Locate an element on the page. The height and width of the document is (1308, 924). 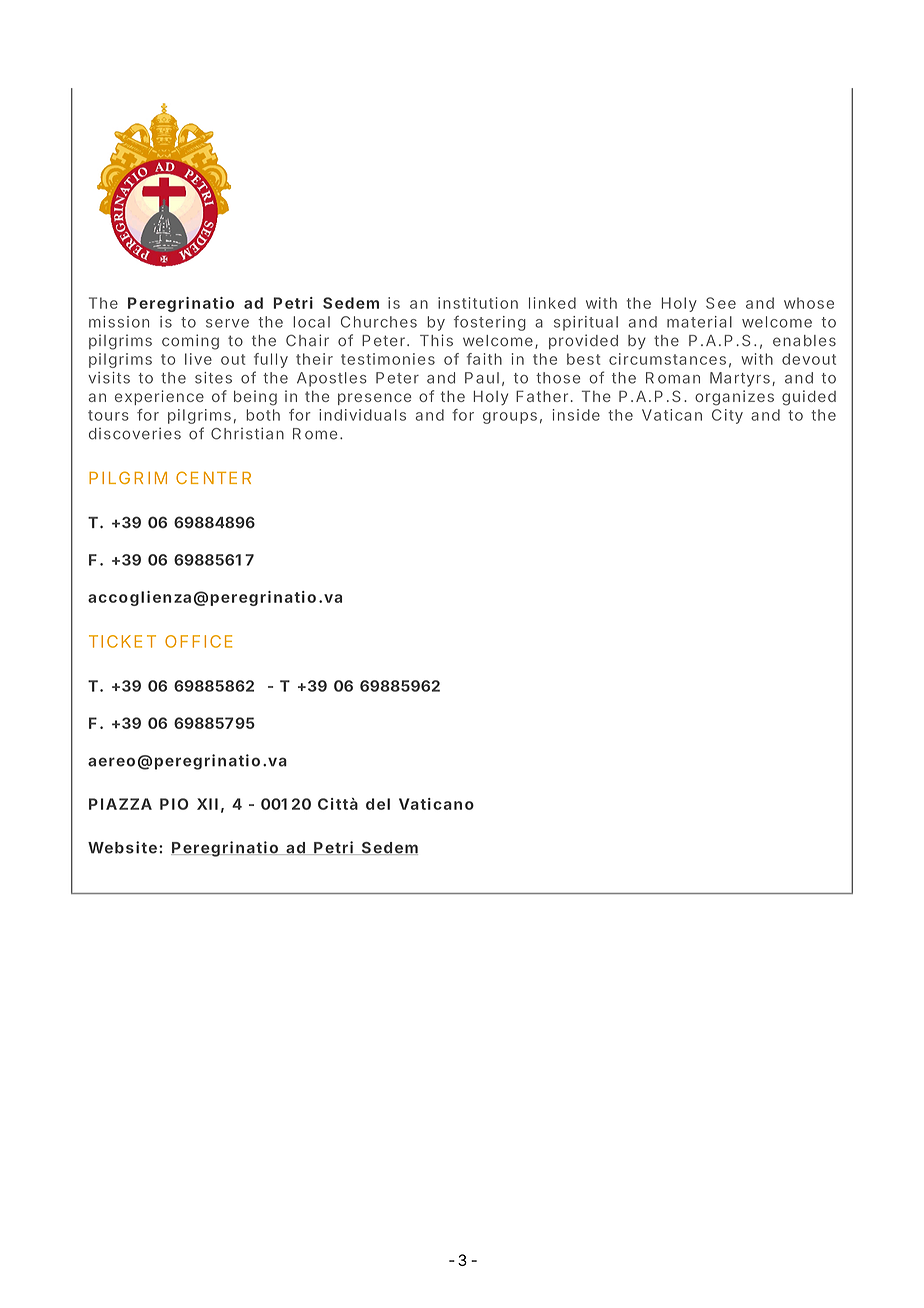
City is located at coordinates (727, 416).
